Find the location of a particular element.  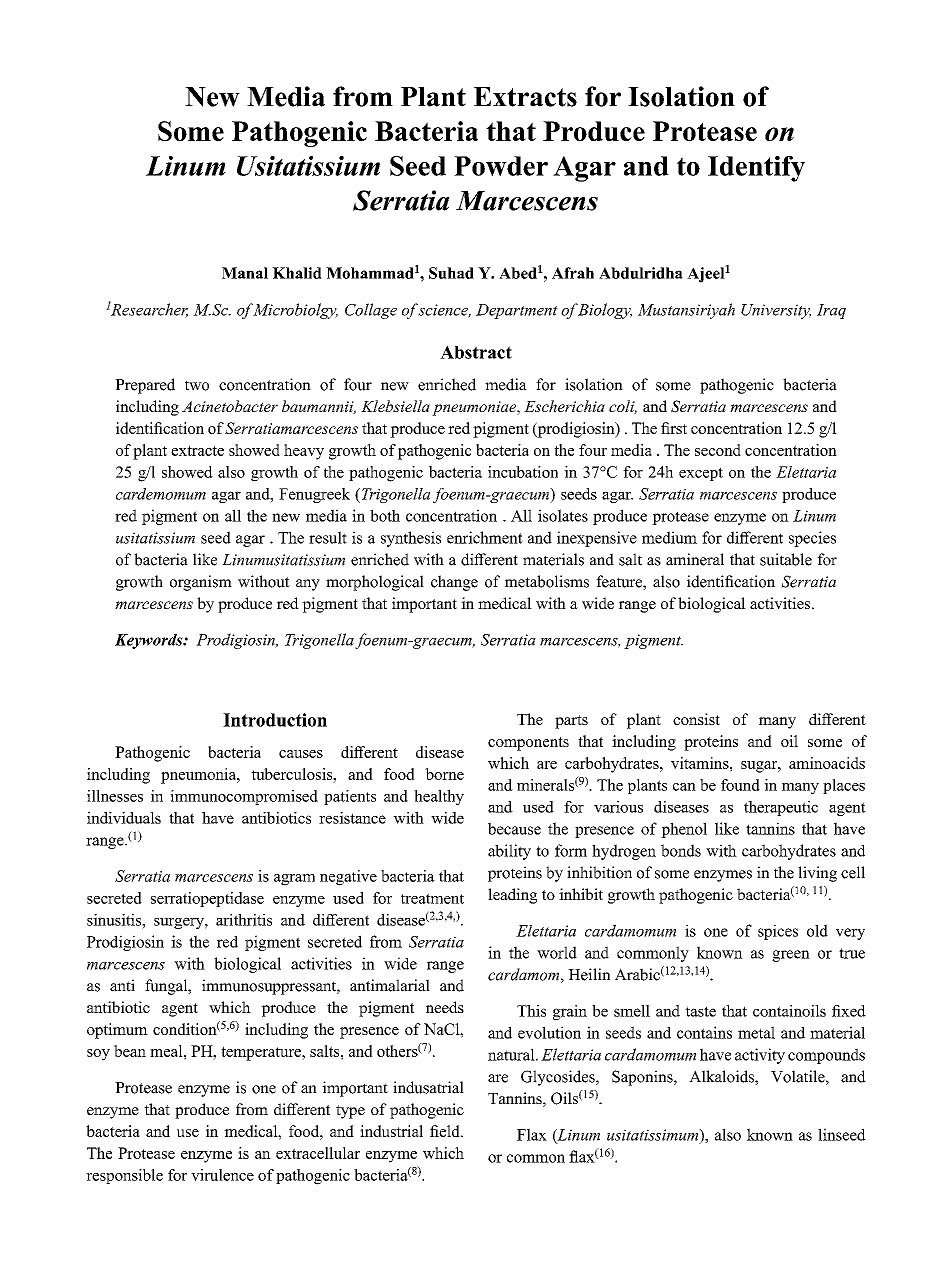

Powder is located at coordinates (501, 166).
